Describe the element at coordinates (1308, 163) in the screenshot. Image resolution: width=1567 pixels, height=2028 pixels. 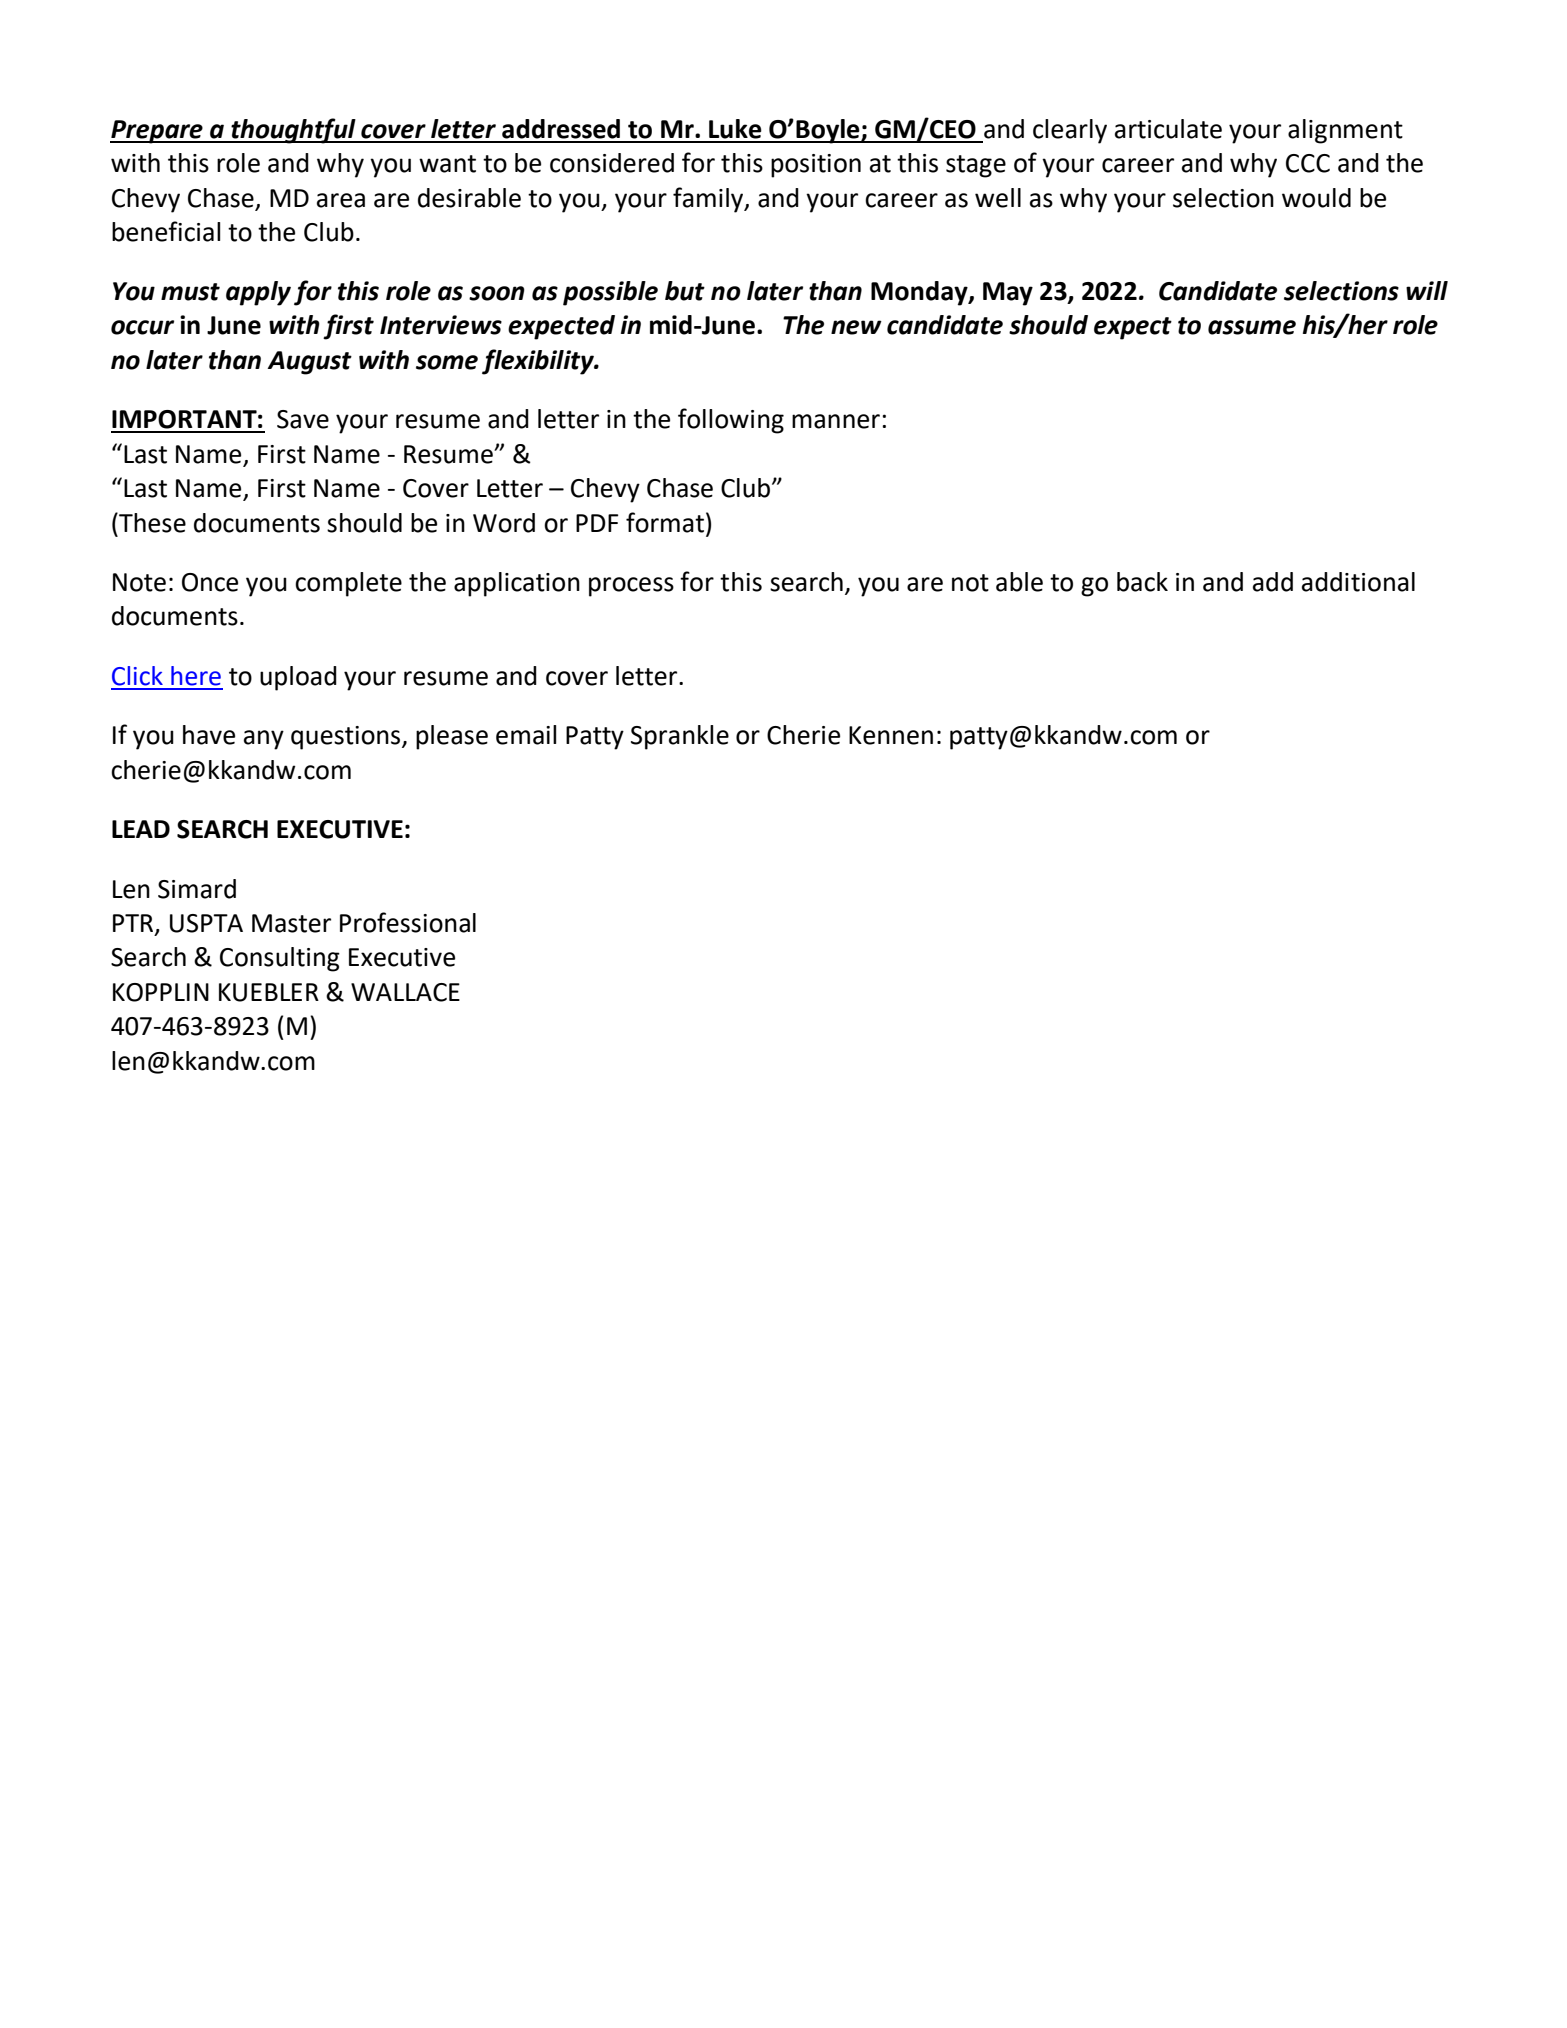
I see `CCC` at that location.
